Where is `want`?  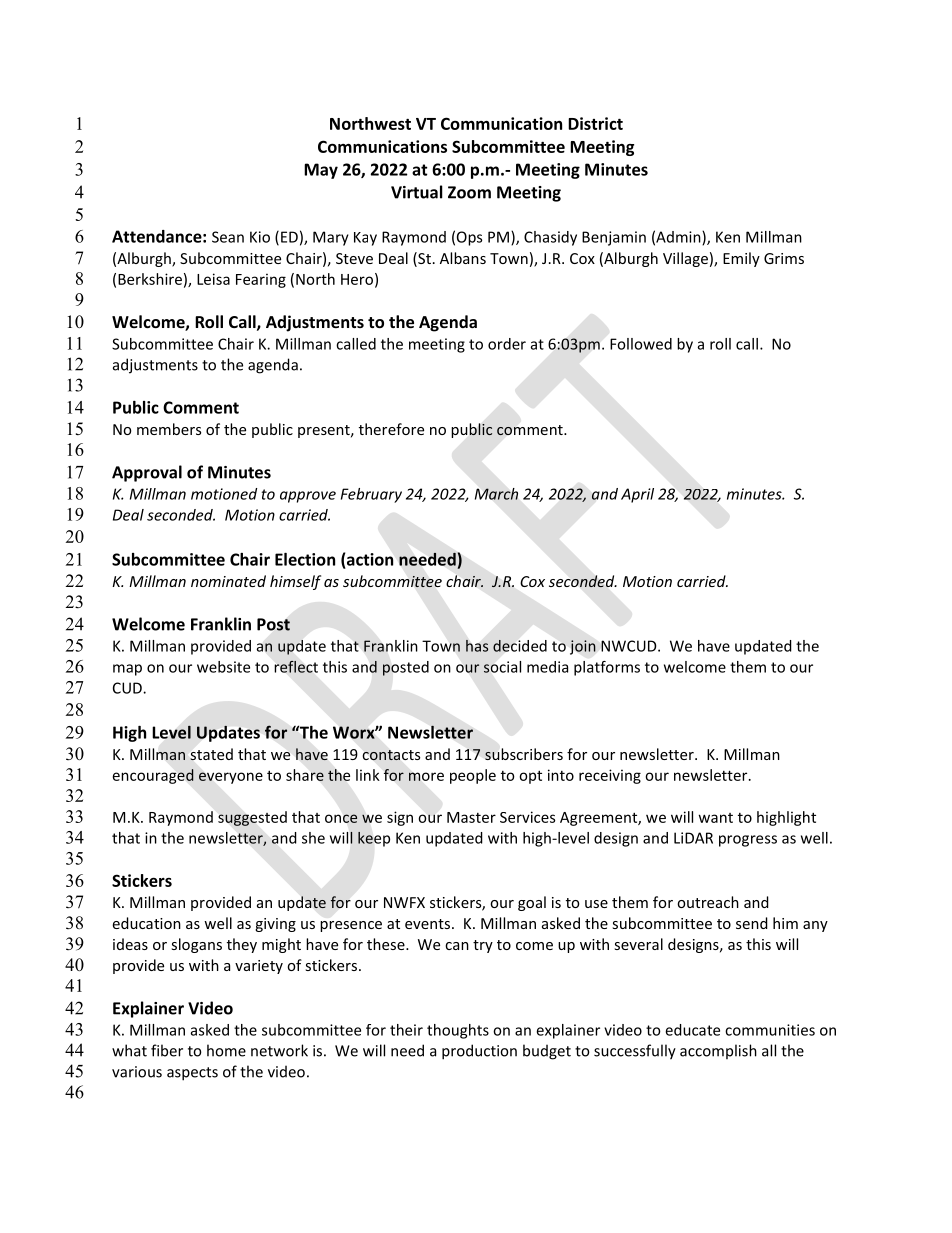
want is located at coordinates (716, 818).
